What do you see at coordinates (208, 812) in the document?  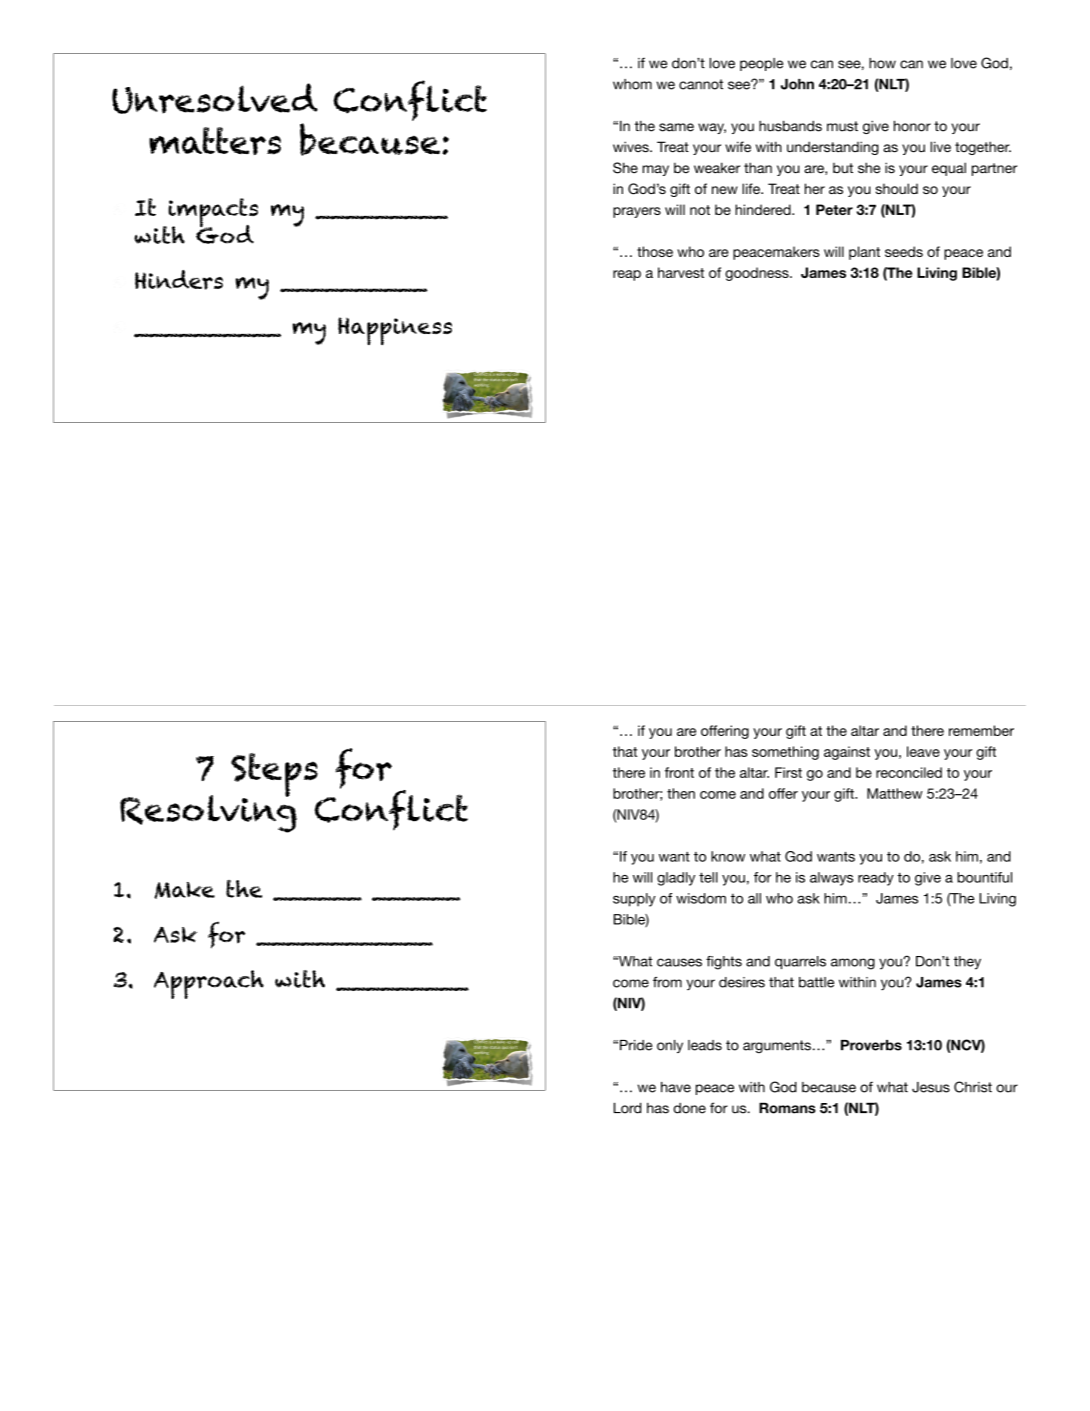 I see `Resolving` at bounding box center [208, 812].
